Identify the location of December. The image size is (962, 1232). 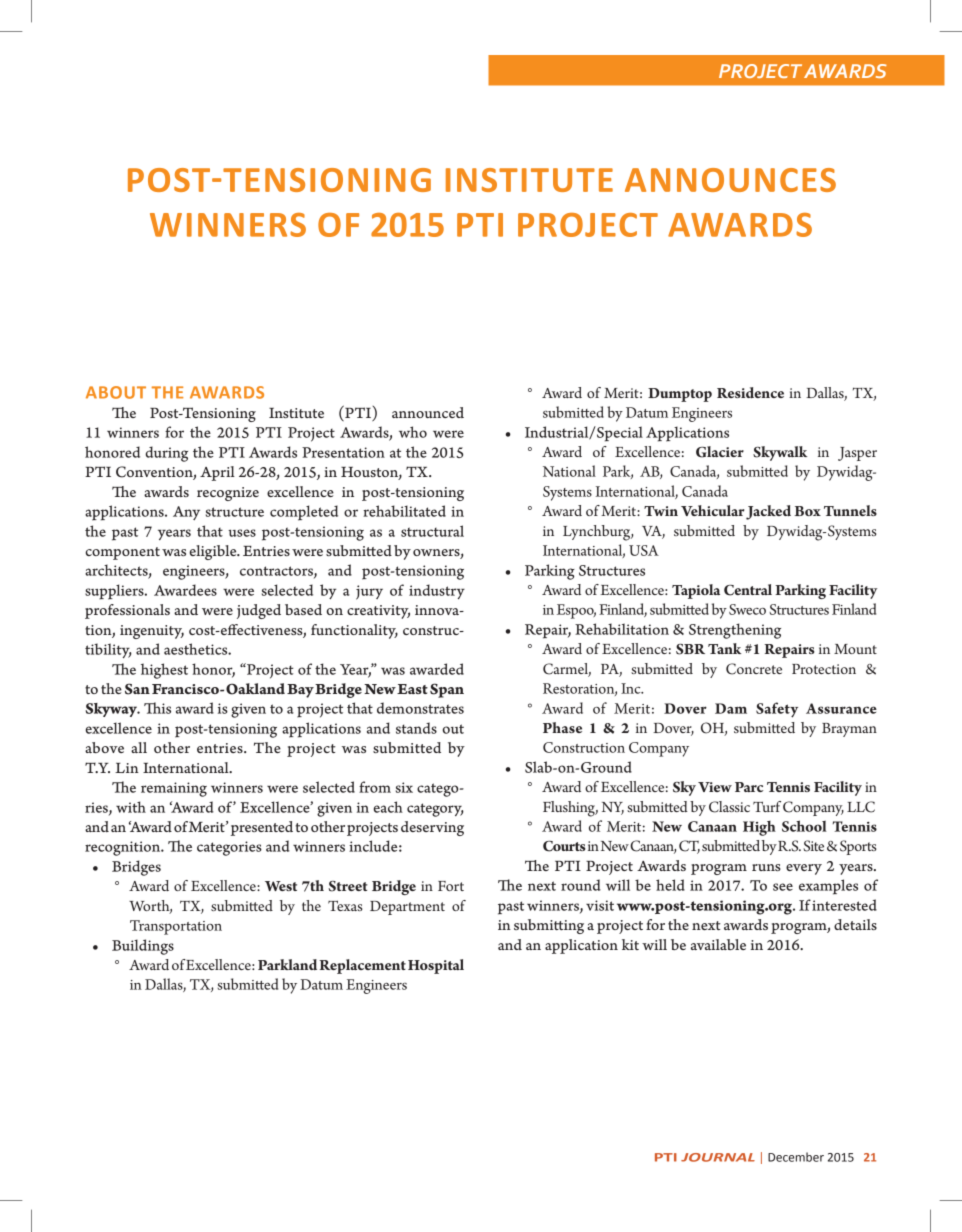
(796, 1157).
